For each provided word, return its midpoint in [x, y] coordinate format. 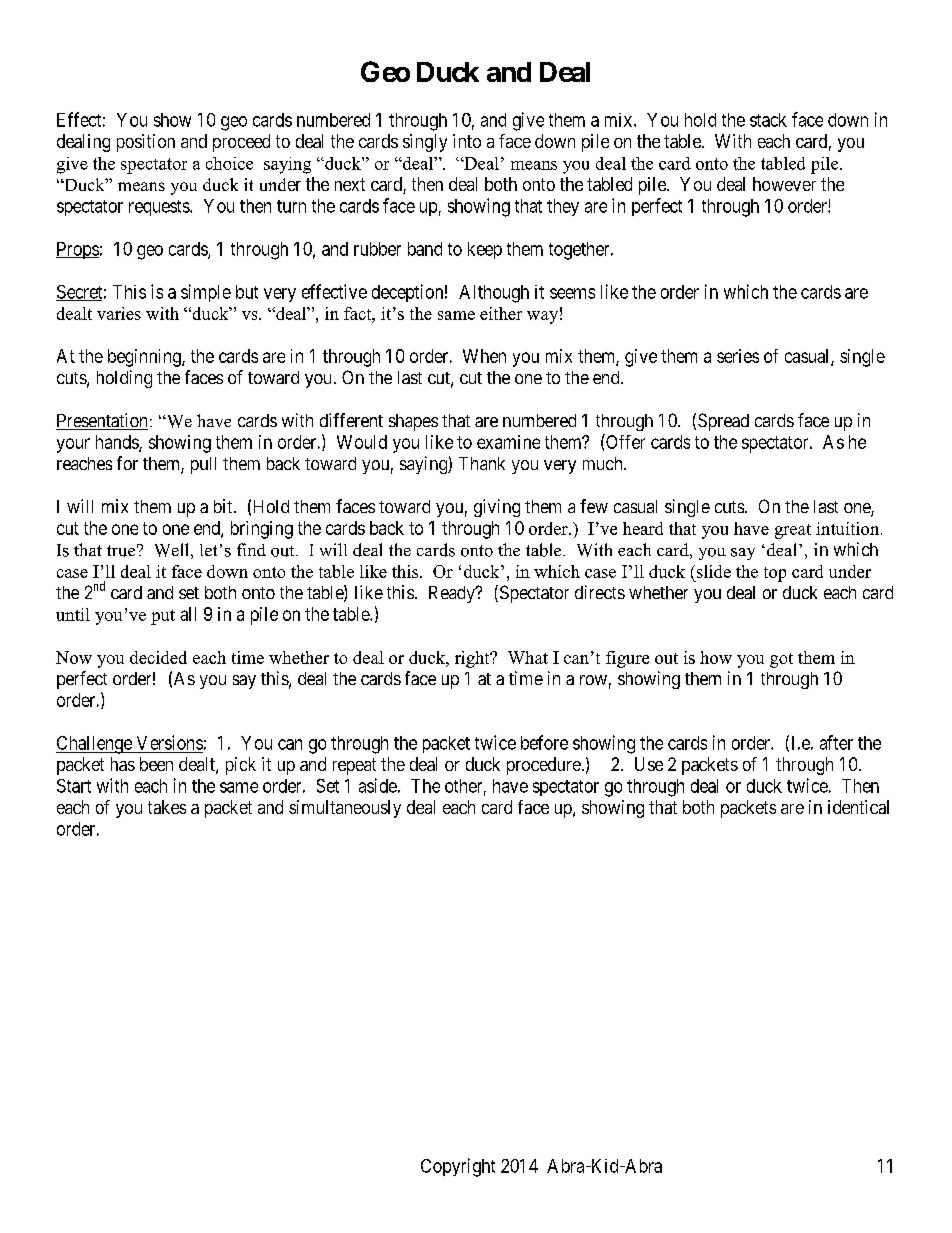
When [484, 356]
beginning [145, 358]
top [775, 574]
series [738, 356]
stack [768, 120]
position [146, 143]
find [251, 549]
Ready [453, 594]
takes [167, 807]
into [467, 141]
